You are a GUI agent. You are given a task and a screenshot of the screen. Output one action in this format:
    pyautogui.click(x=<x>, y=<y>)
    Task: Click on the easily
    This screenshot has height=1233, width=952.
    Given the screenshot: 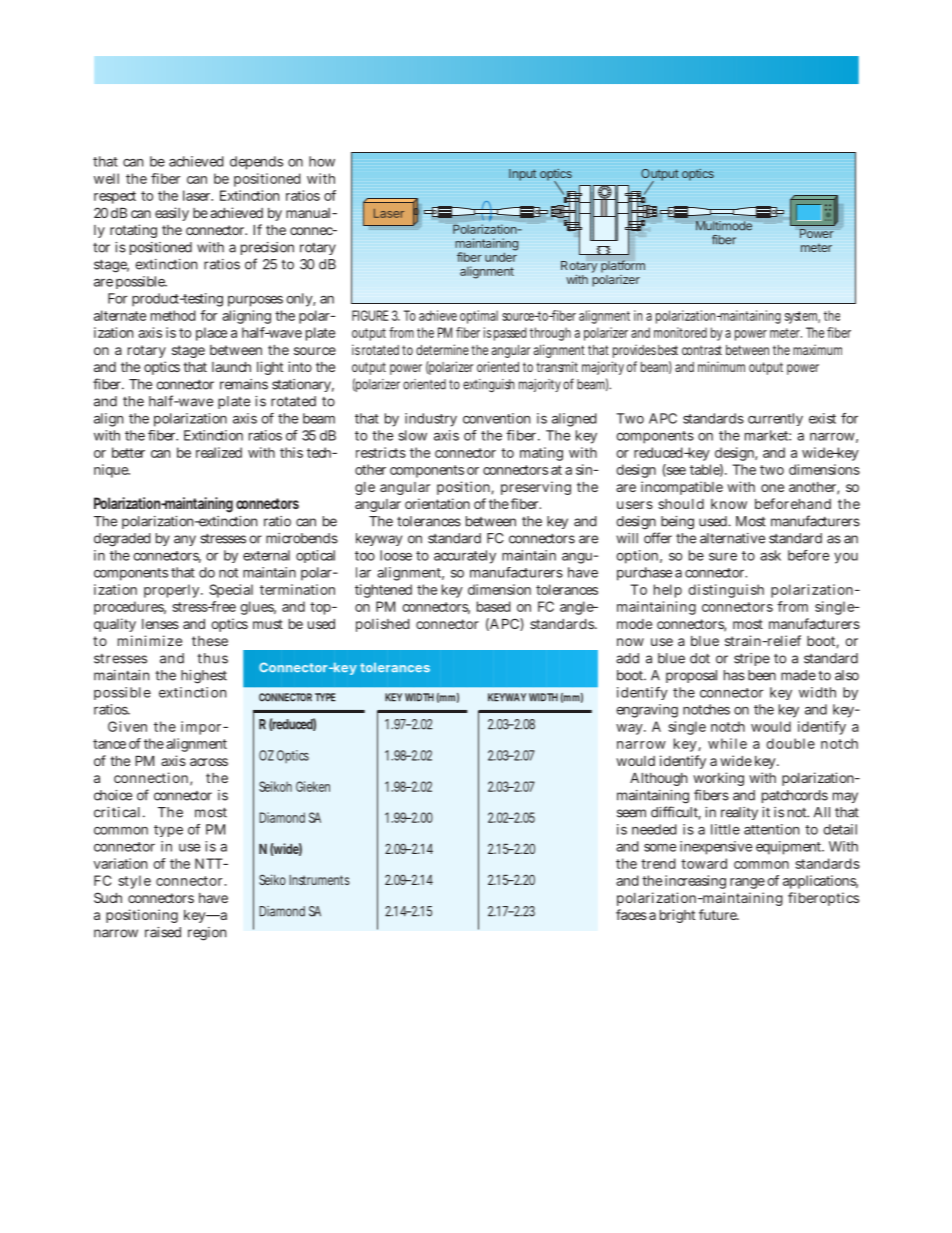 What is the action you would take?
    pyautogui.click(x=172, y=214)
